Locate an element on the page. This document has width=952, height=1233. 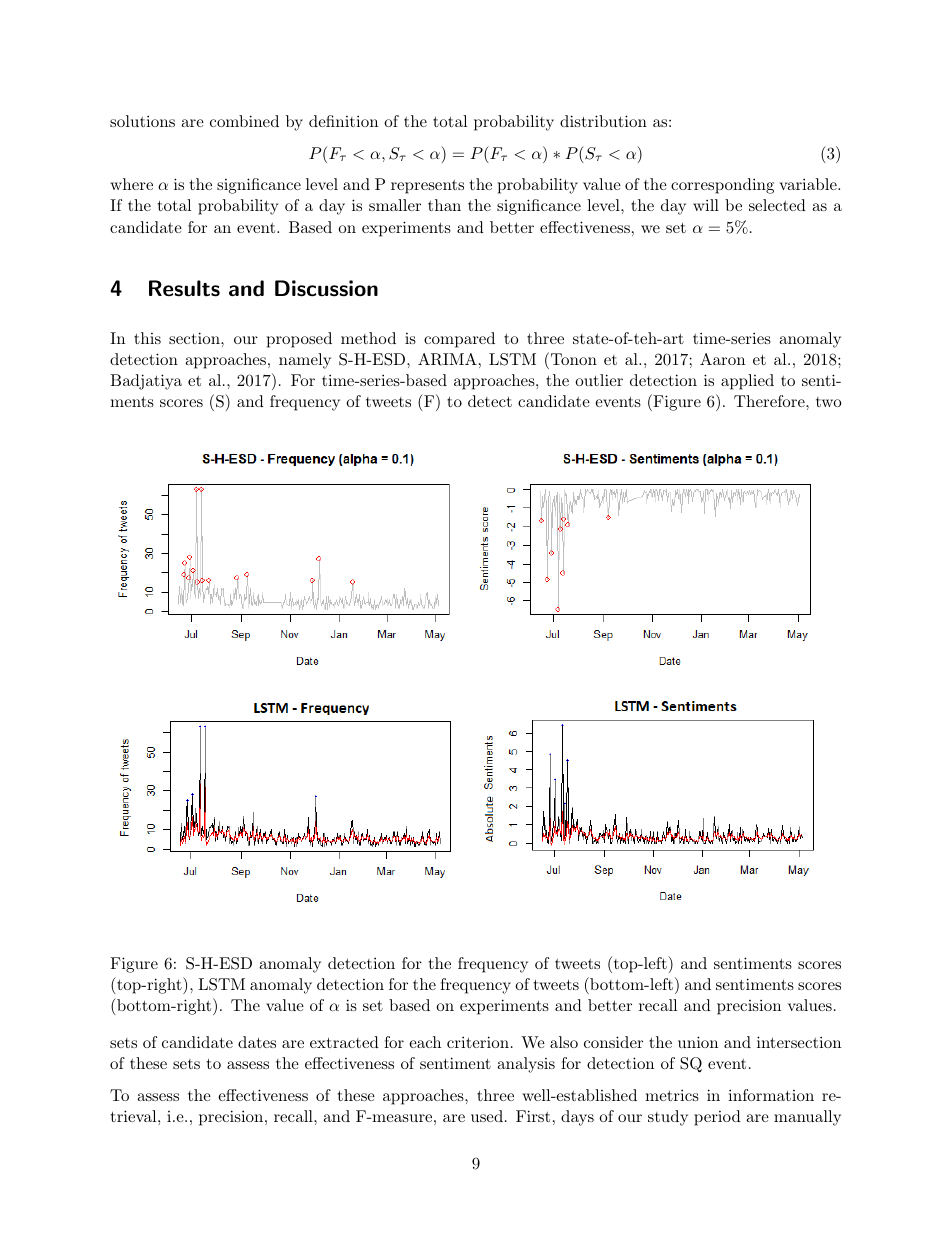
this is located at coordinates (147, 338).
